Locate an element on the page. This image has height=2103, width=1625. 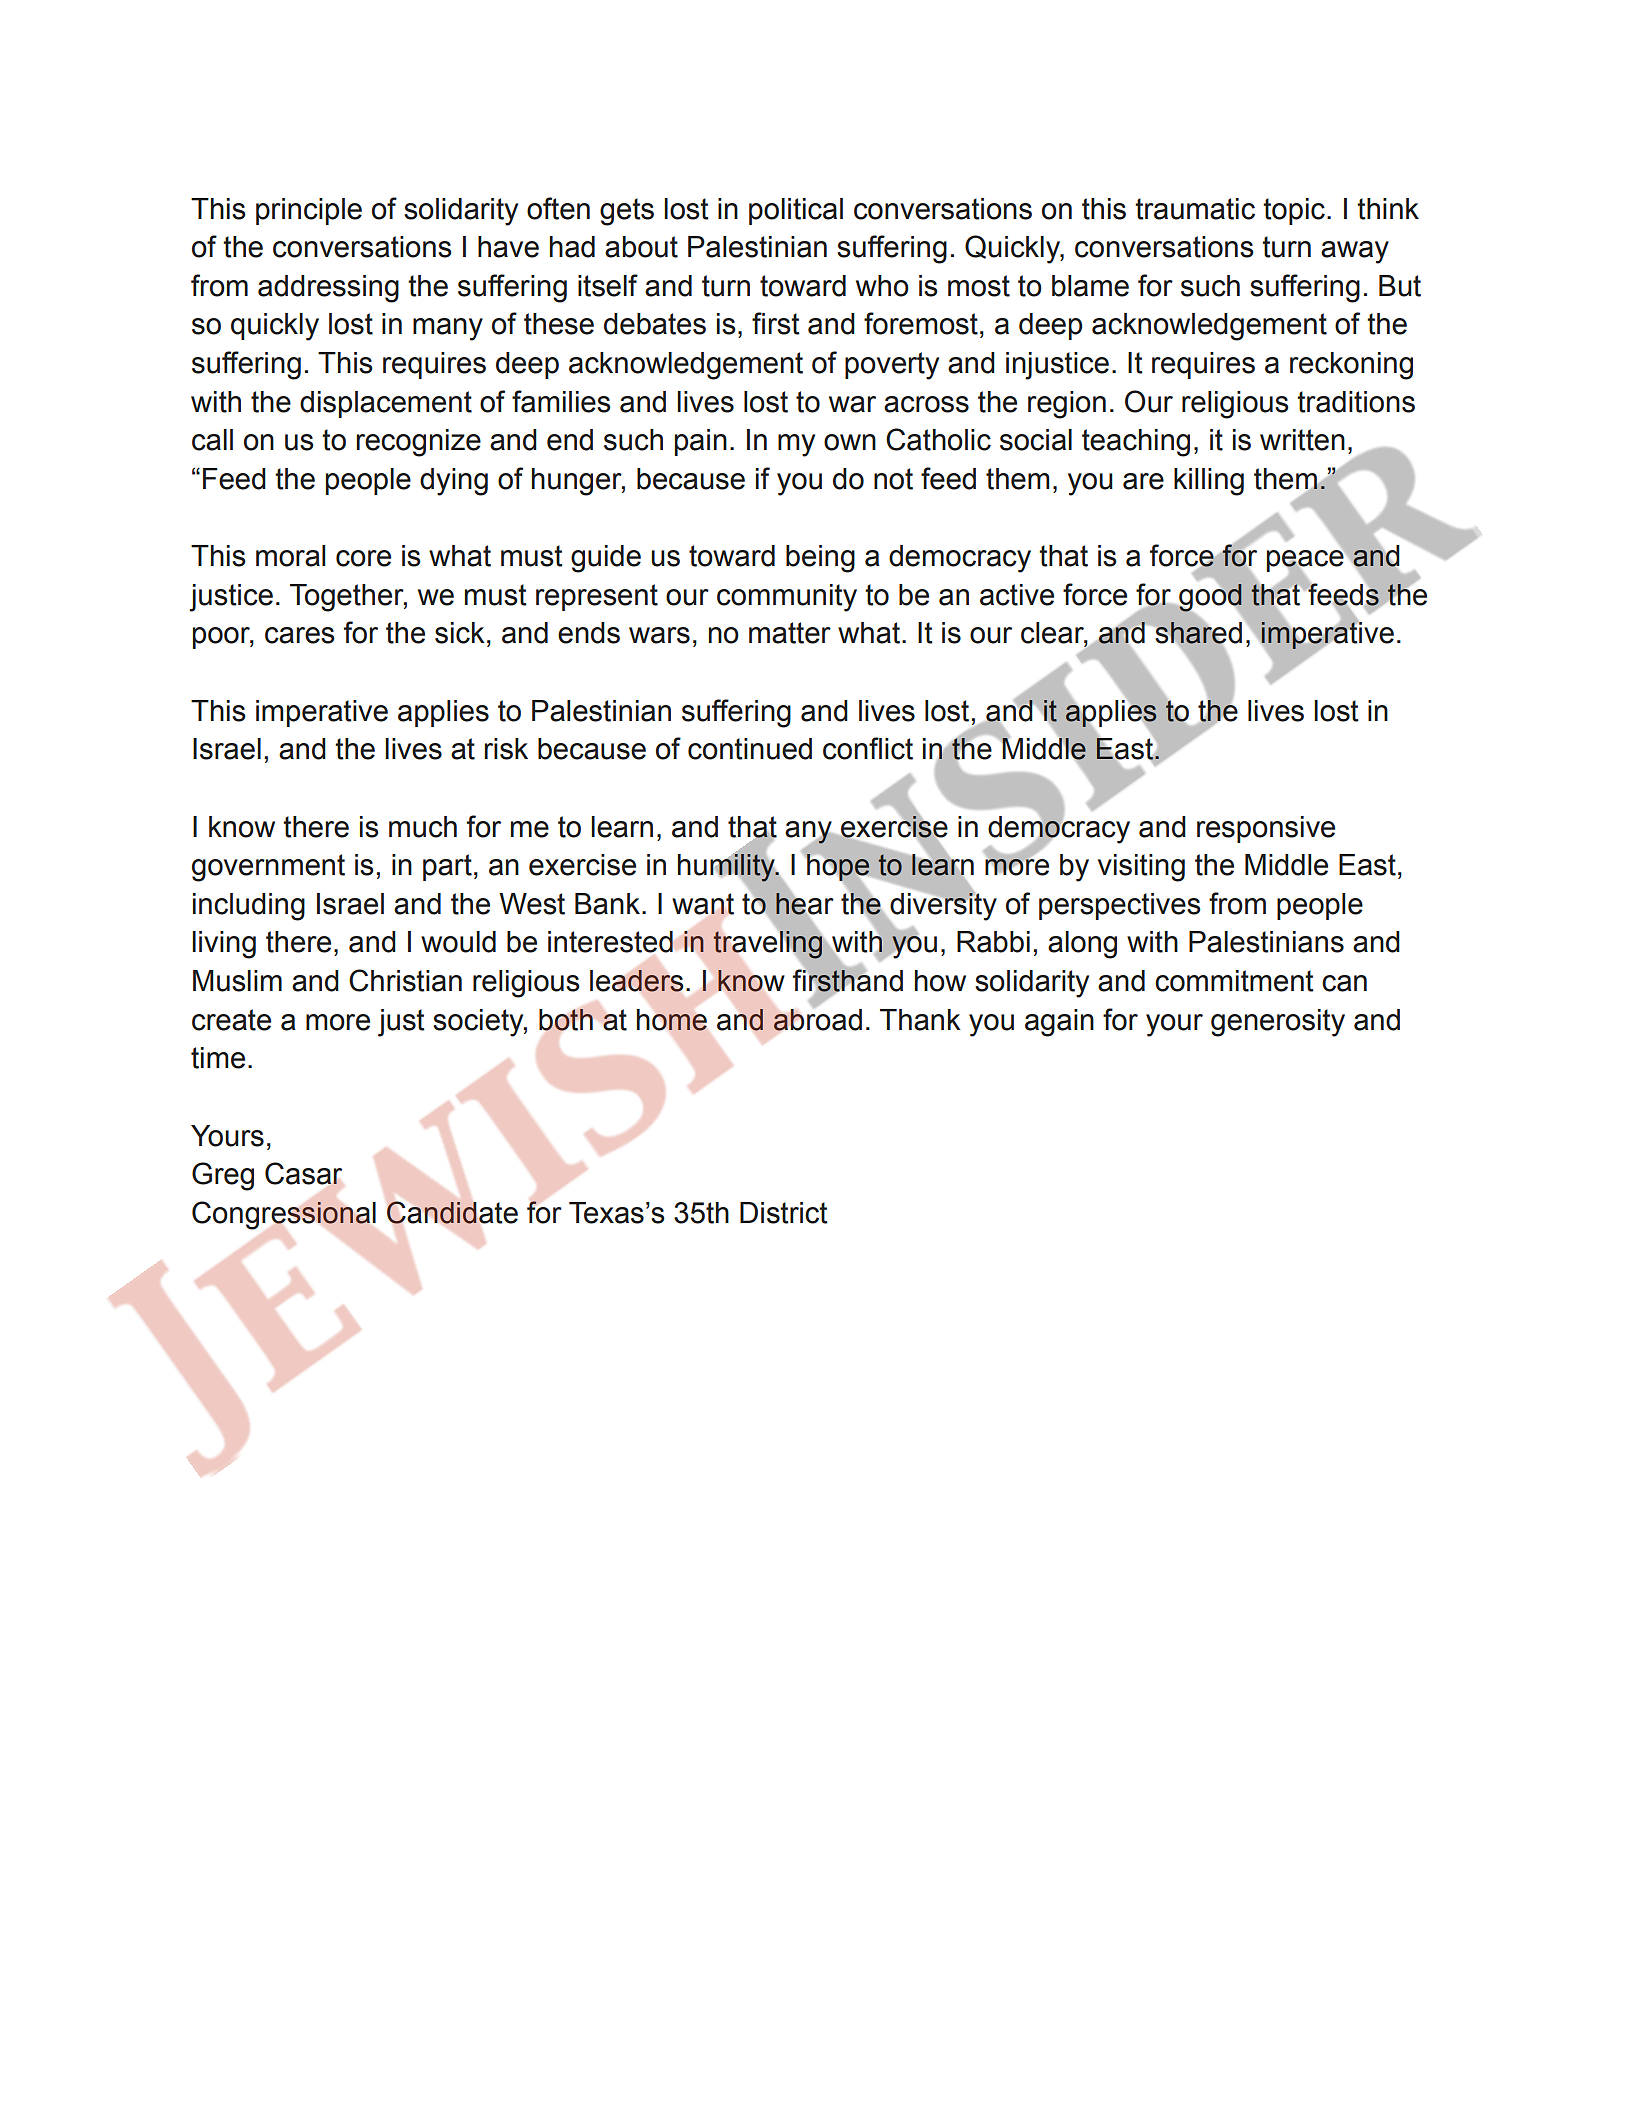
District is located at coordinates (784, 1213).
